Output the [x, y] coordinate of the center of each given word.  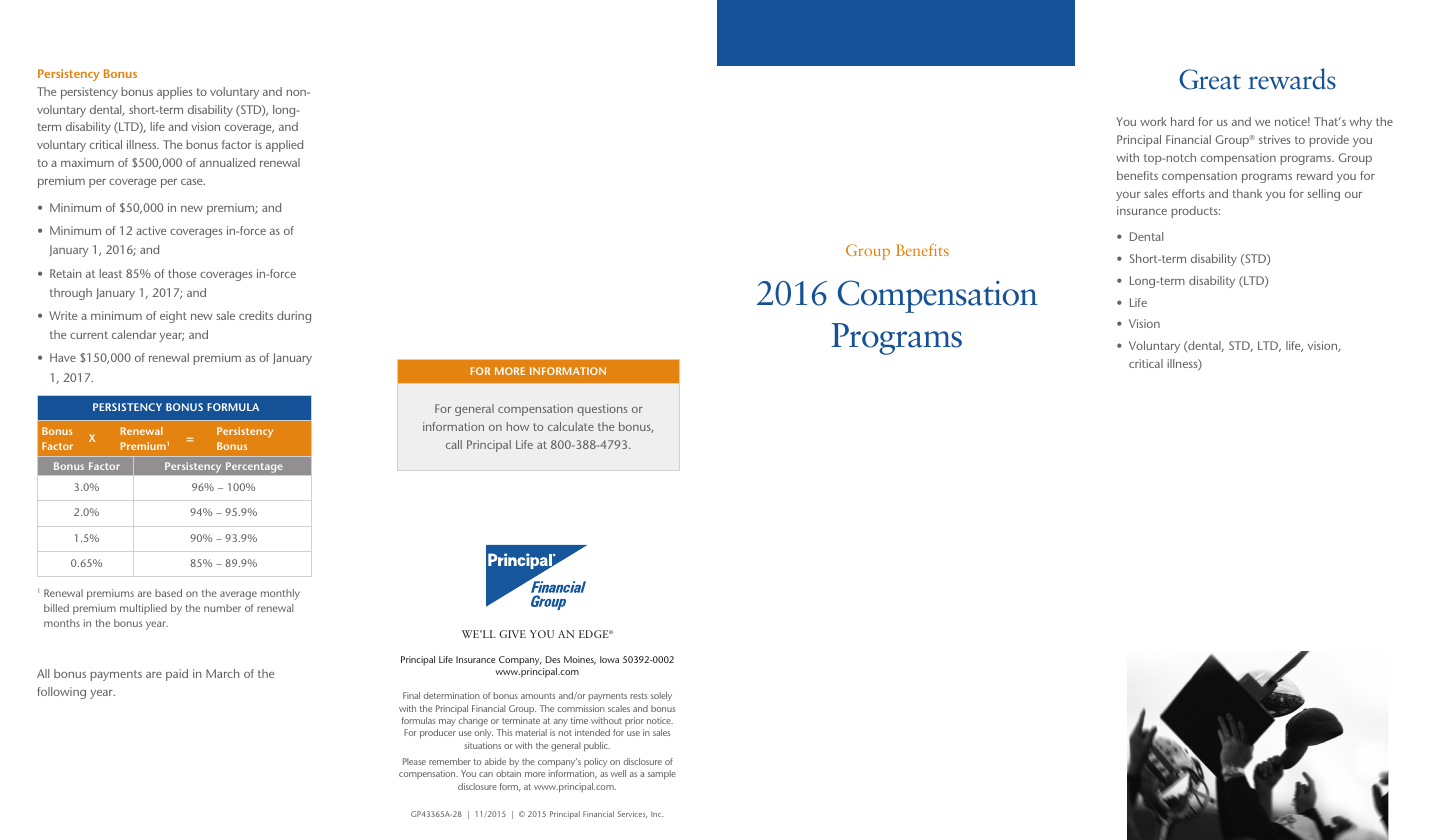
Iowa [609, 659]
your [1128, 196]
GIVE [512, 634]
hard [1182, 121]
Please [414, 761]
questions [602, 410]
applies [174, 93]
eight [173, 317]
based [168, 593]
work [1153, 121]
